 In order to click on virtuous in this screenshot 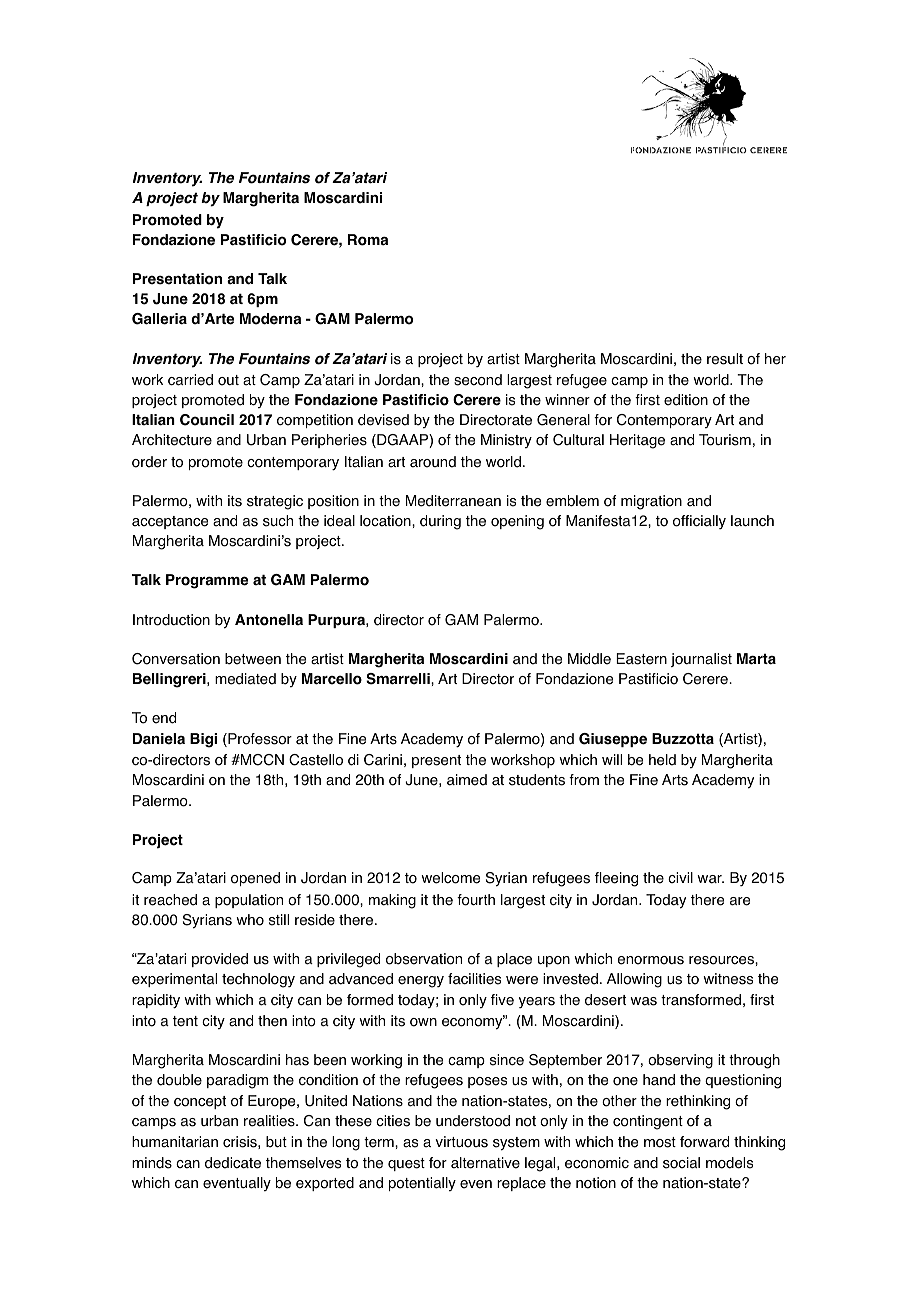, I will do `click(461, 1142)`.
